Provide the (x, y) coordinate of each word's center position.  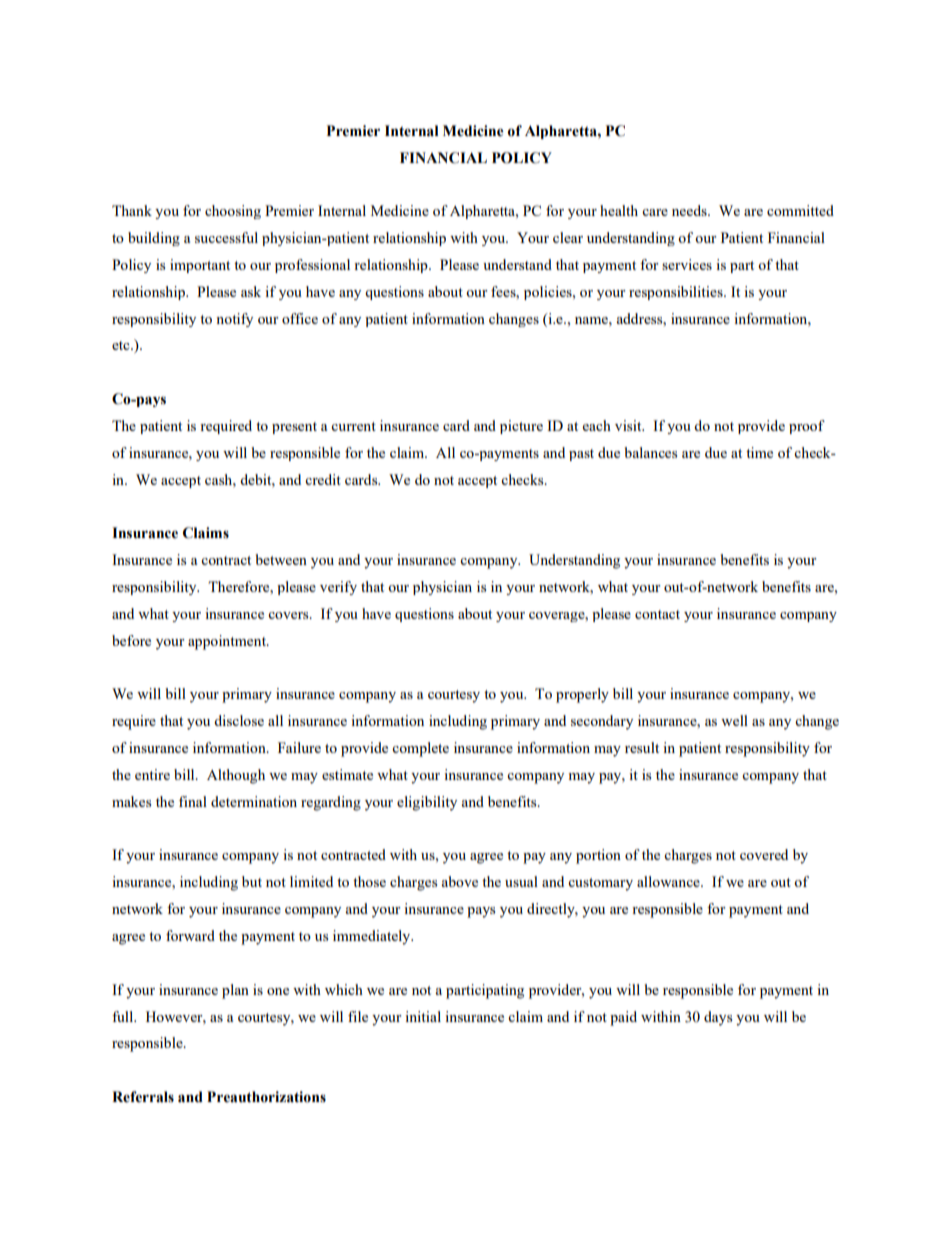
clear (568, 237)
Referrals (143, 1097)
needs (690, 210)
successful (226, 237)
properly (582, 695)
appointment (228, 642)
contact (657, 614)
